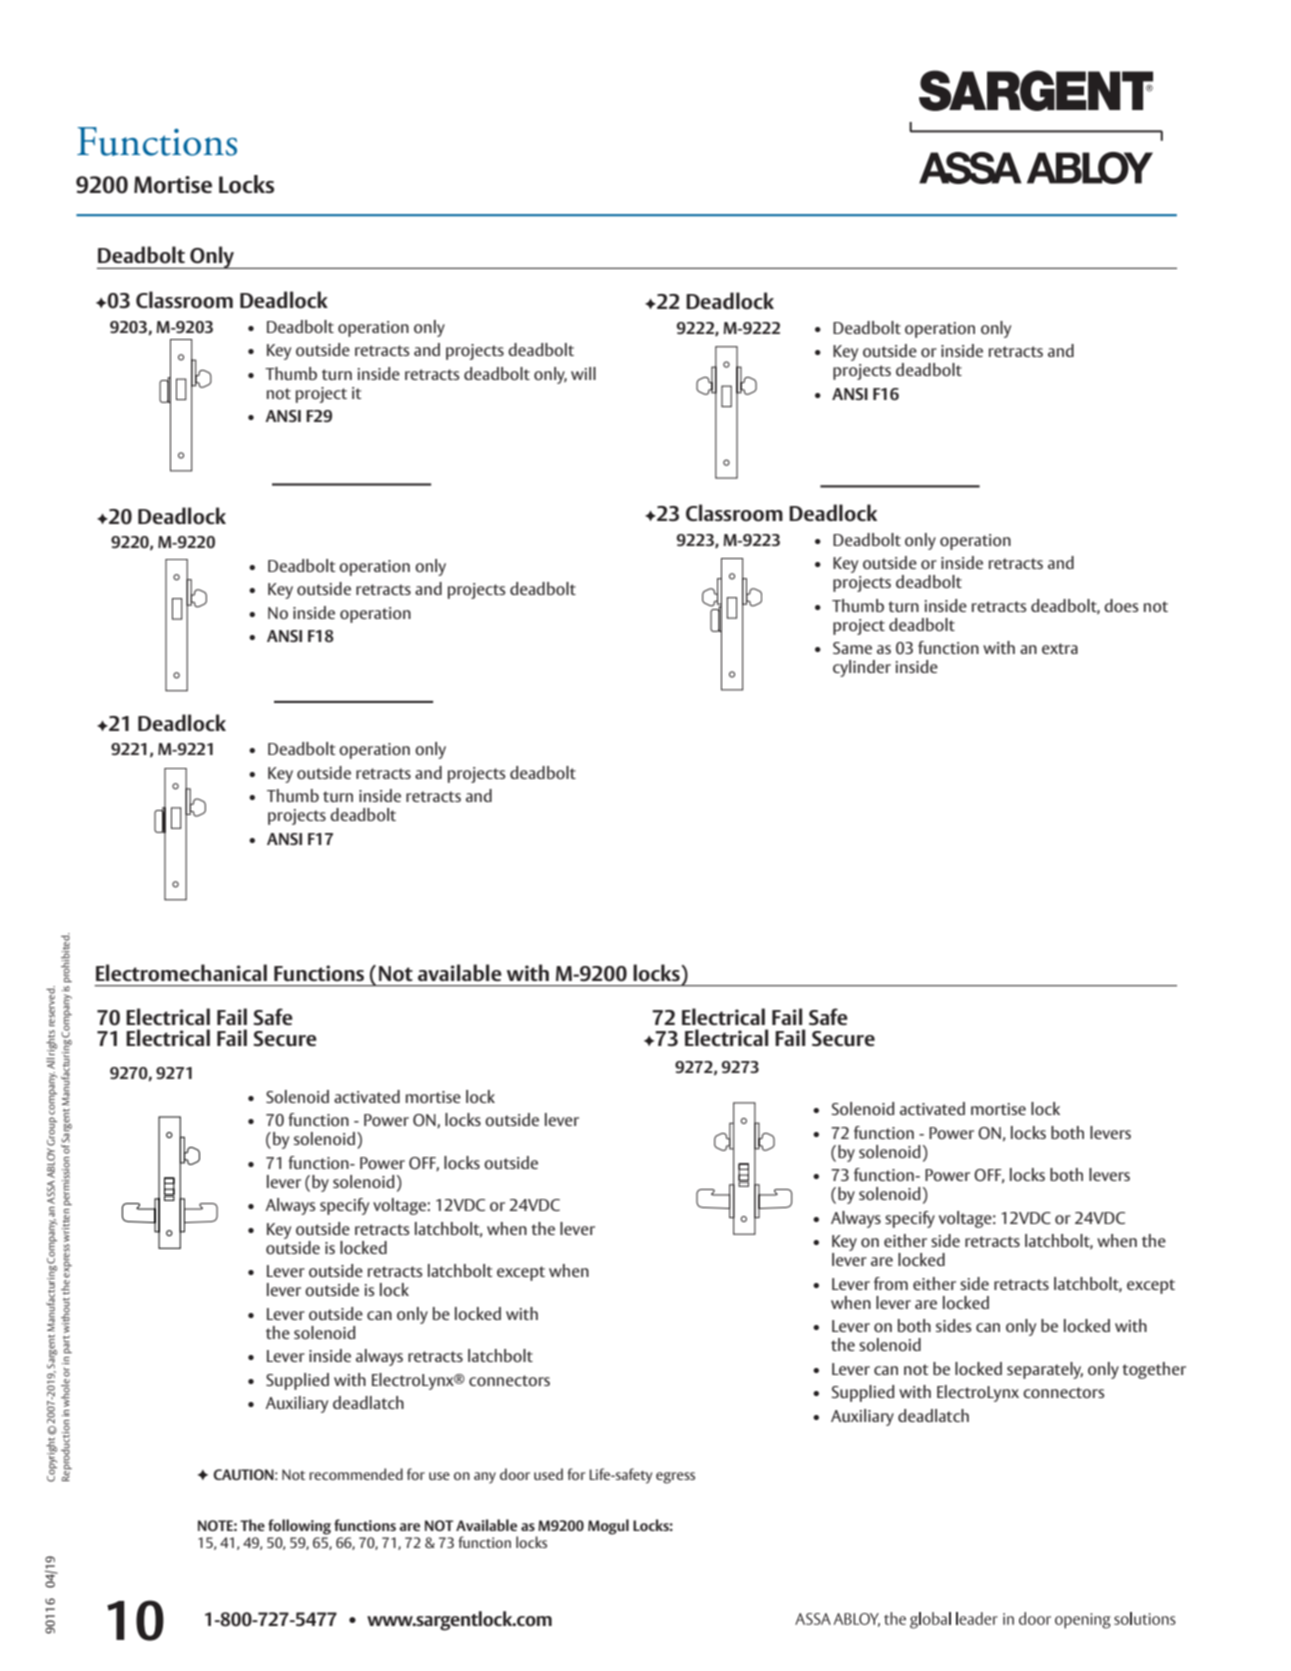  What do you see at coordinates (356, 1474) in the screenshot?
I see `recommended` at bounding box center [356, 1474].
